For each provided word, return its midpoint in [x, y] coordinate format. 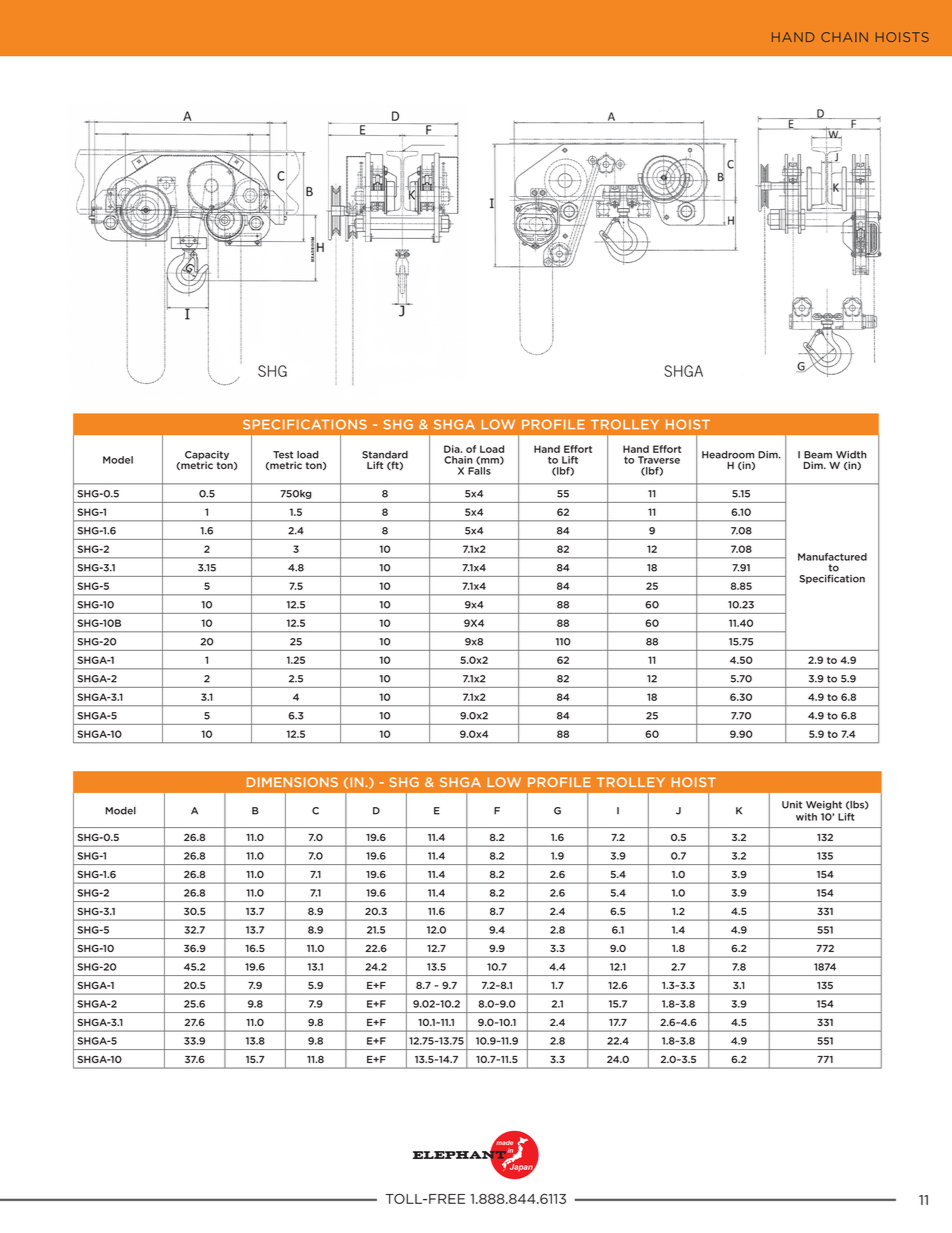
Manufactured [832, 557]
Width [851, 455]
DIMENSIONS [292, 782]
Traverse [659, 460]
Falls [479, 471]
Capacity [207, 456]
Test [283, 455]
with [806, 817]
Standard [385, 455]
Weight [824, 805]
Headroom [728, 455]
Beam [818, 455]
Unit [792, 805]
